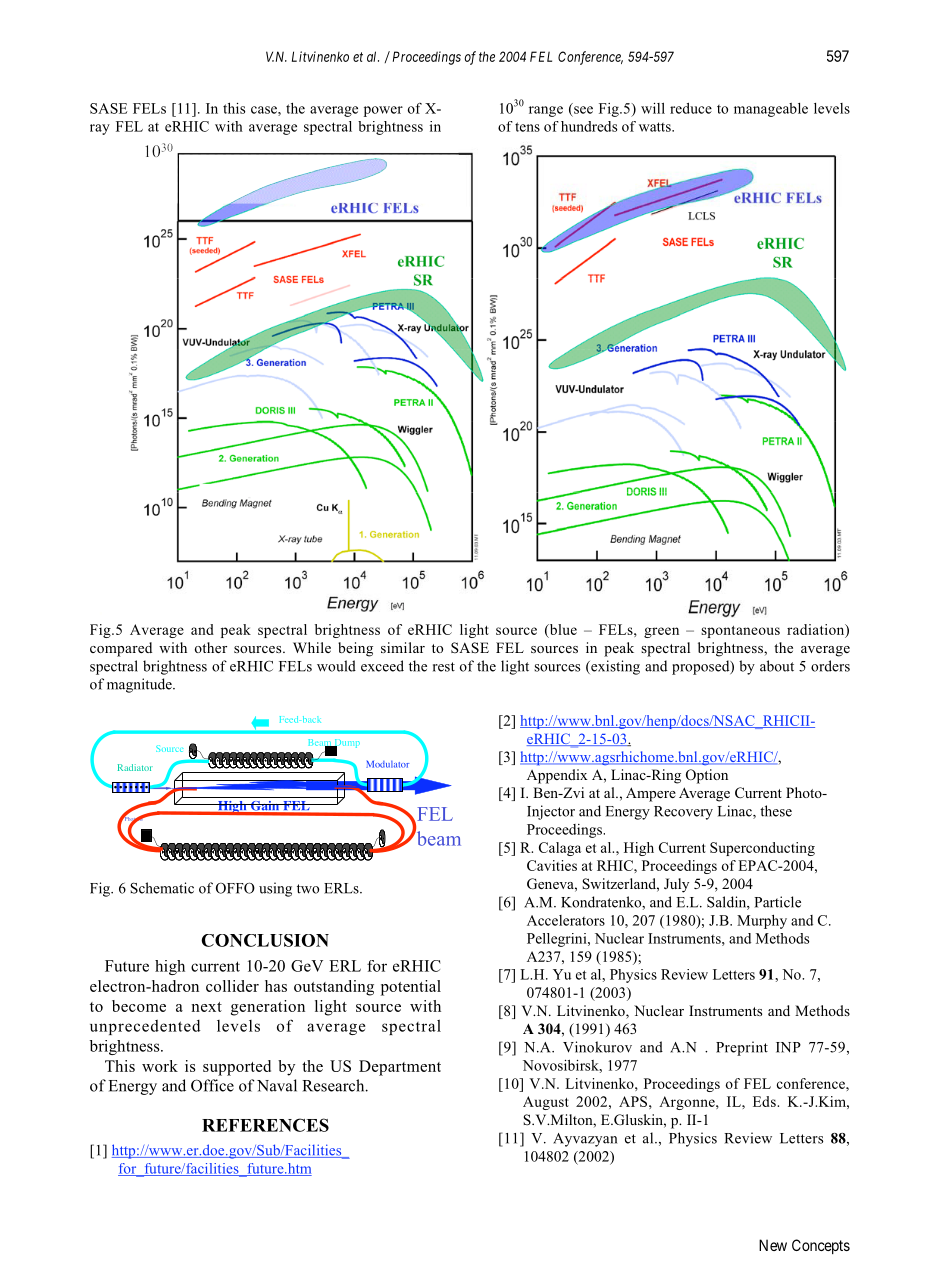  I want to click on spontaneous, so click(740, 632).
